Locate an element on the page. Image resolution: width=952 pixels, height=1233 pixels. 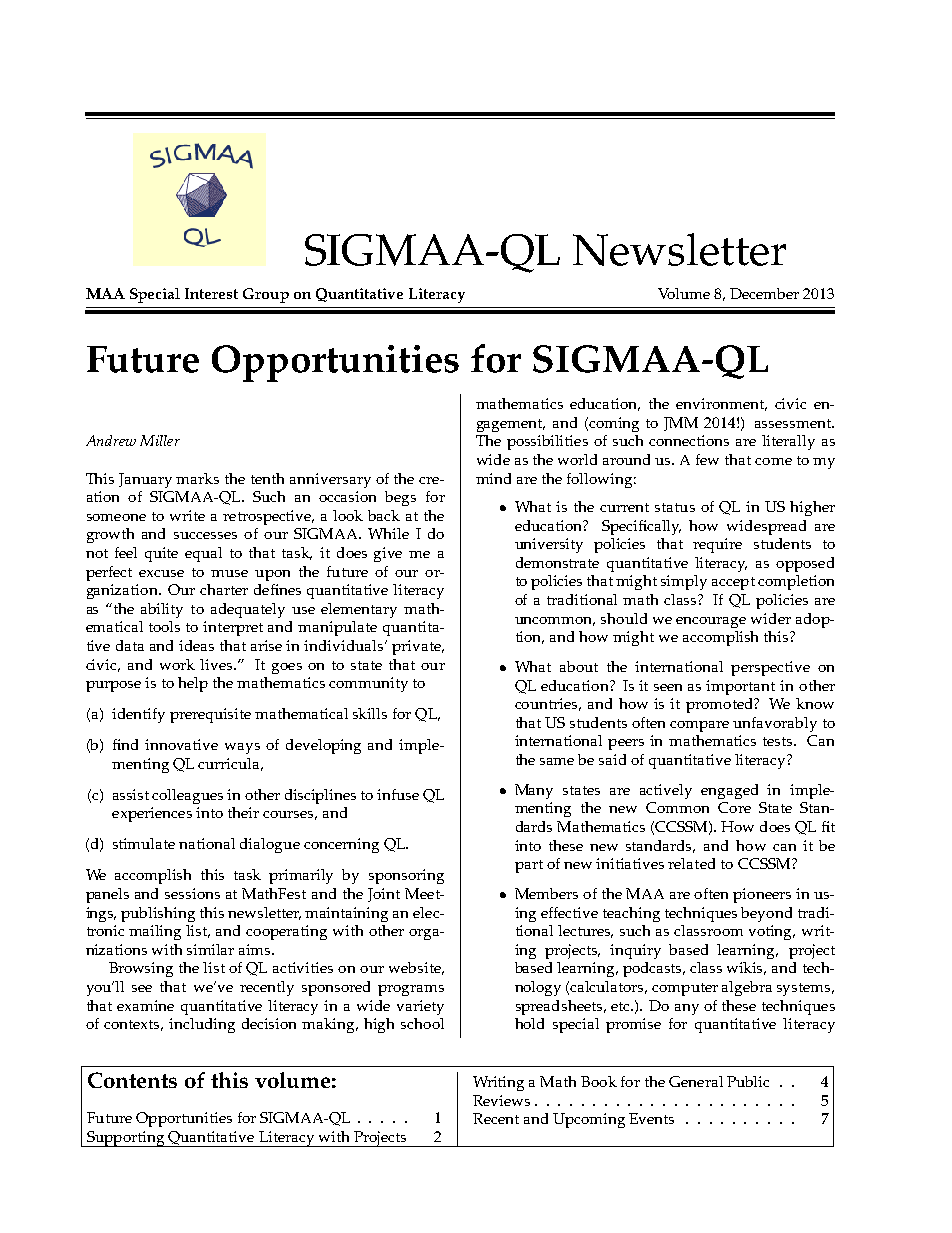
engaged is located at coordinates (729, 791).
